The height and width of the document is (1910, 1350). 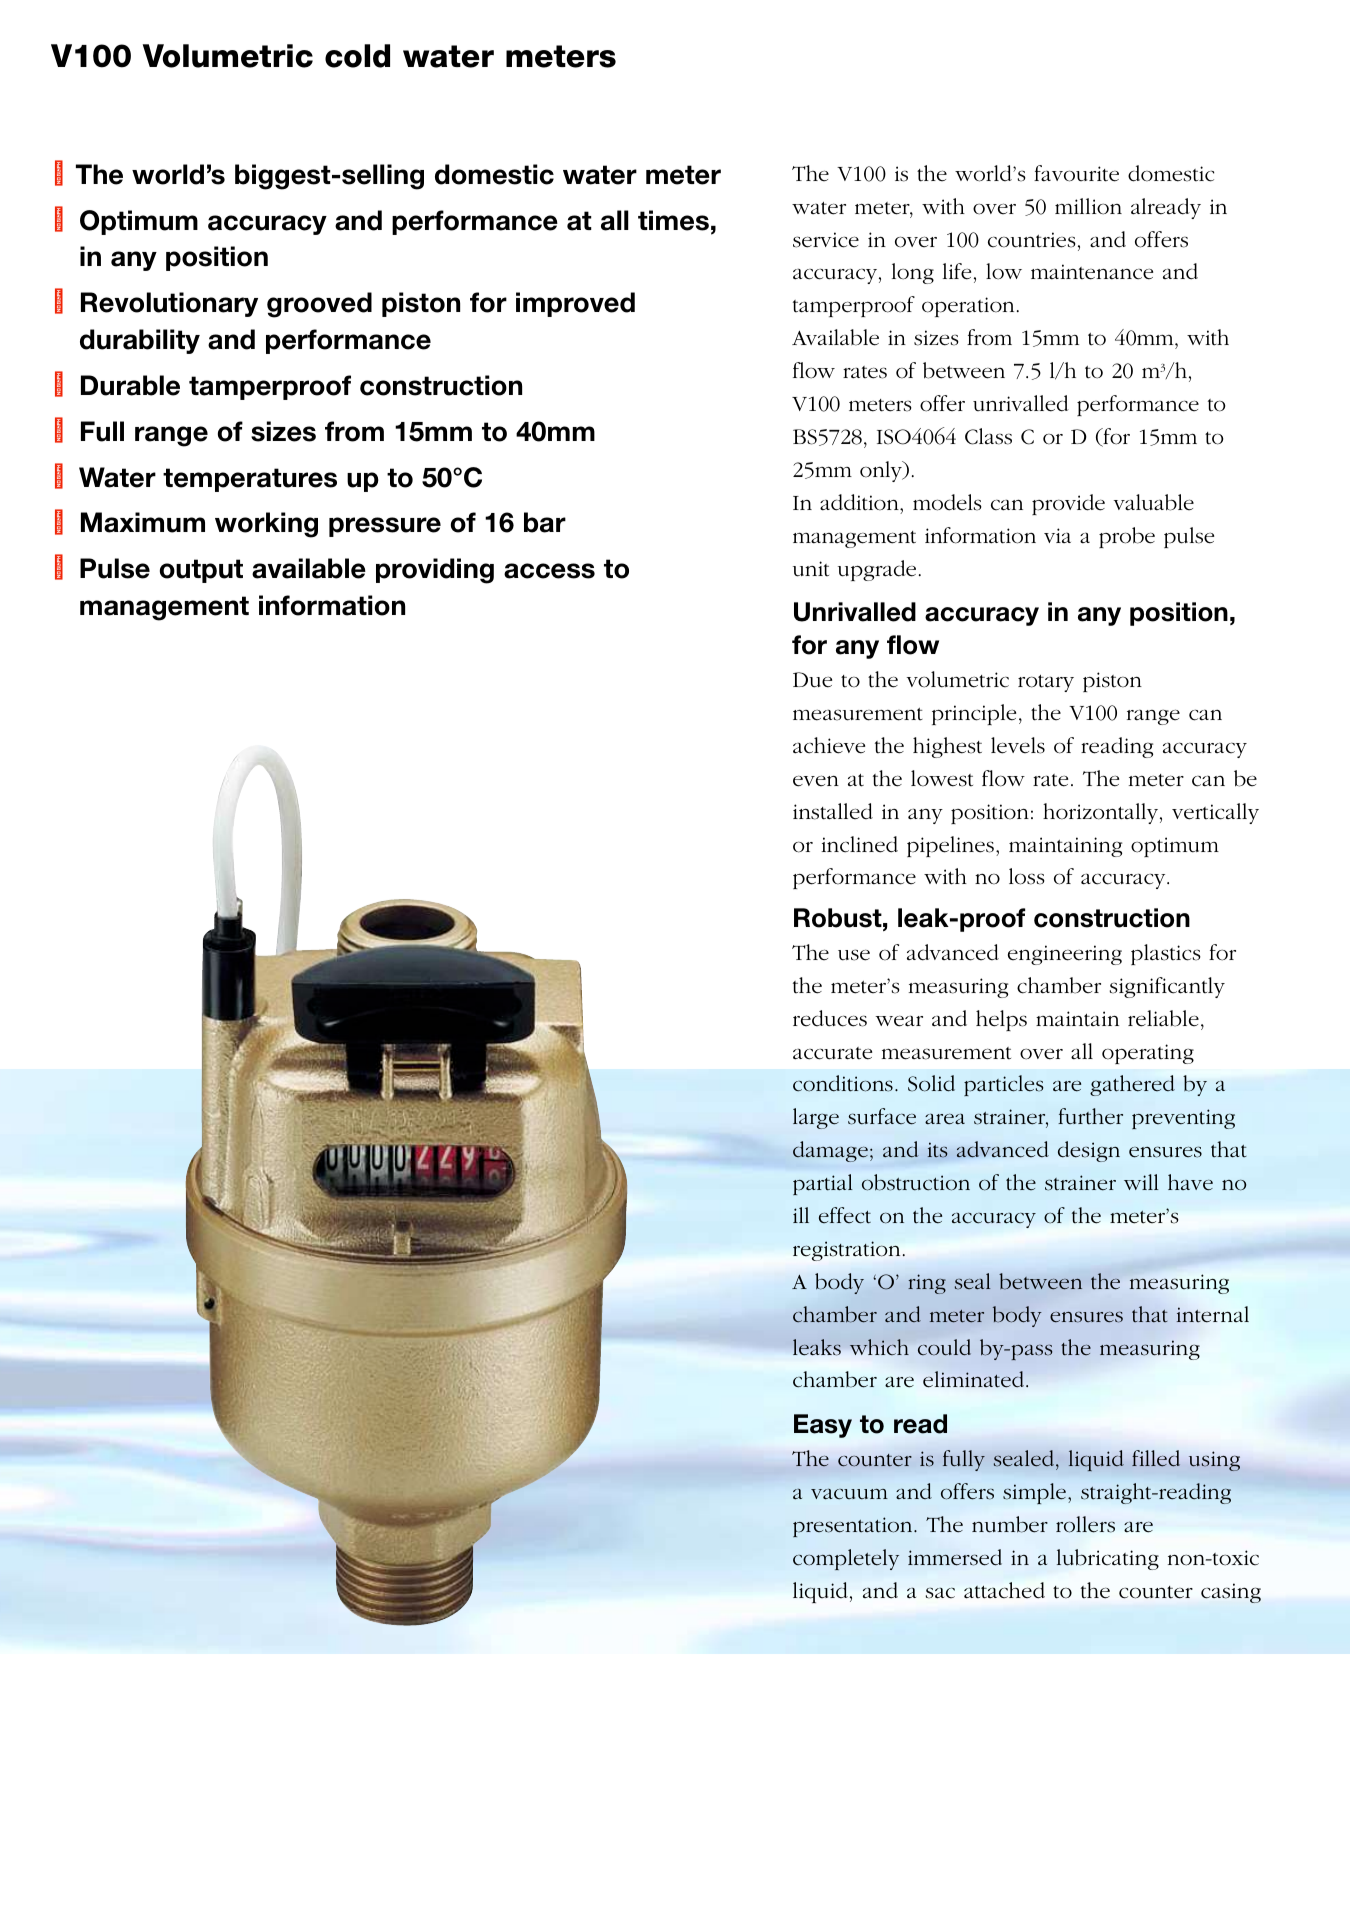 I want to click on presentation, so click(x=854, y=1527).
